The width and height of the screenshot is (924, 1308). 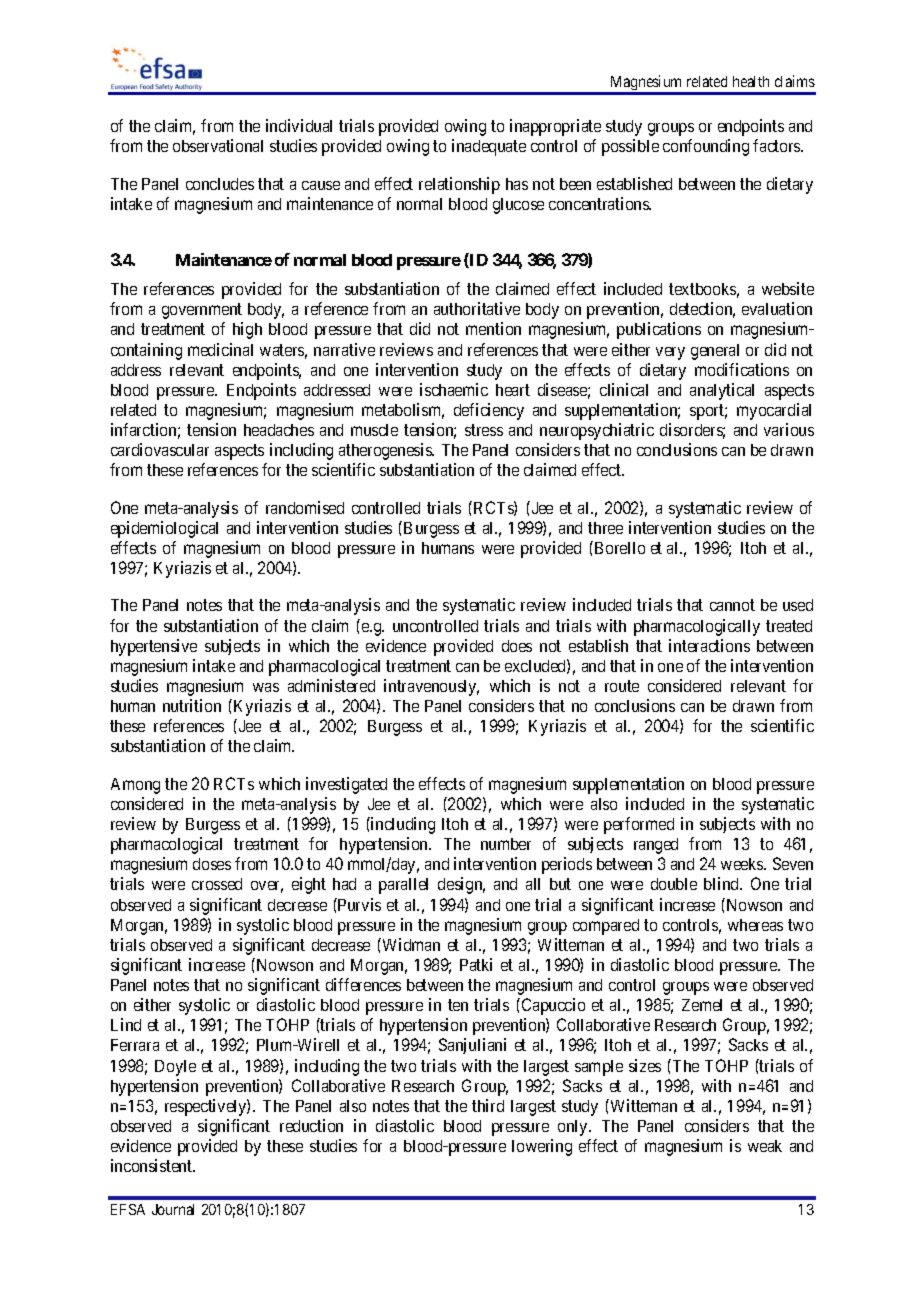 I want to click on whereas, so click(x=755, y=925).
